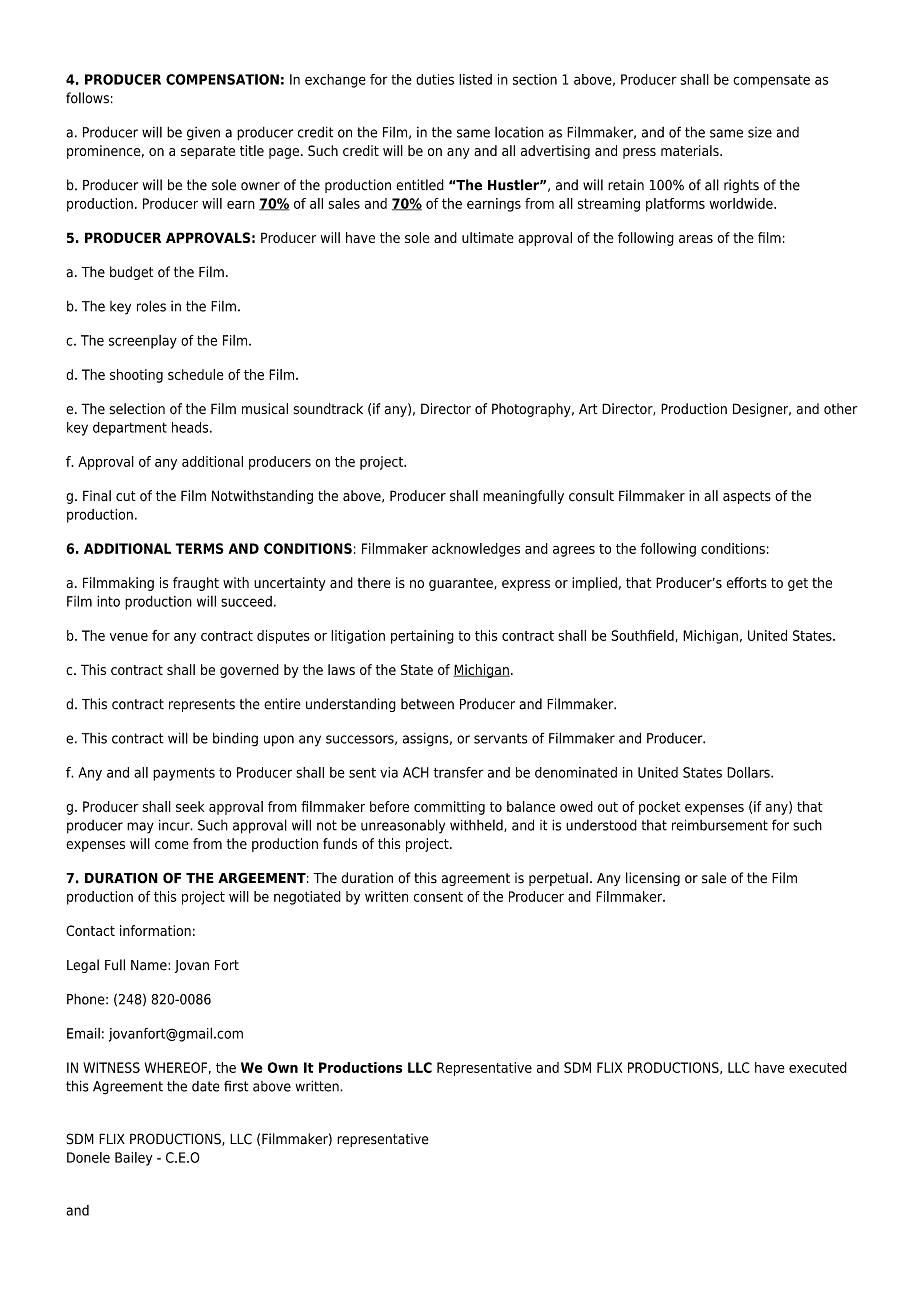  I want to click on information, so click(155, 930).
